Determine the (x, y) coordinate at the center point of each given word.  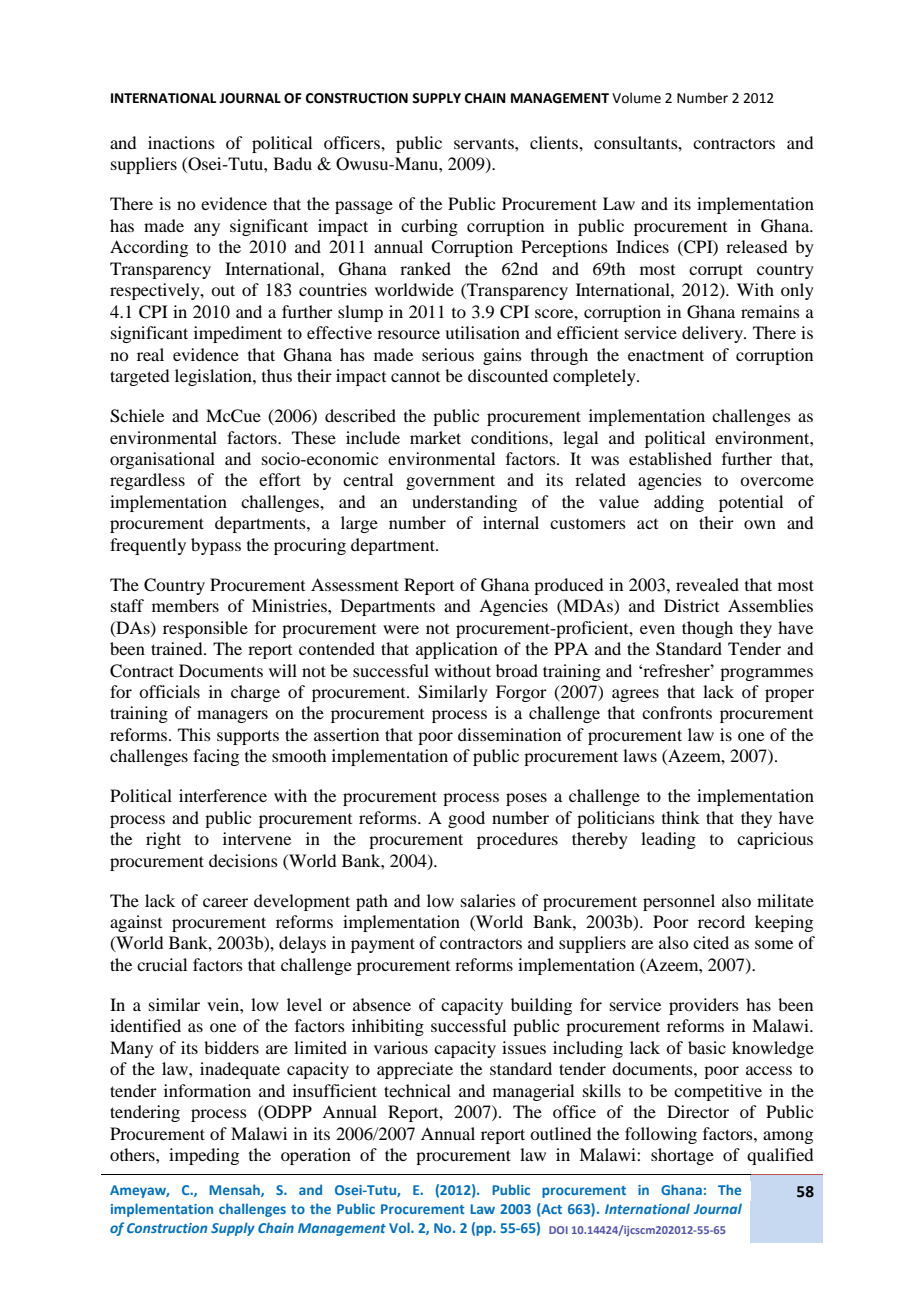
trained (178, 648)
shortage (682, 1156)
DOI (558, 1230)
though (707, 629)
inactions (181, 142)
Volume (636, 98)
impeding (204, 1156)
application (457, 650)
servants (485, 143)
